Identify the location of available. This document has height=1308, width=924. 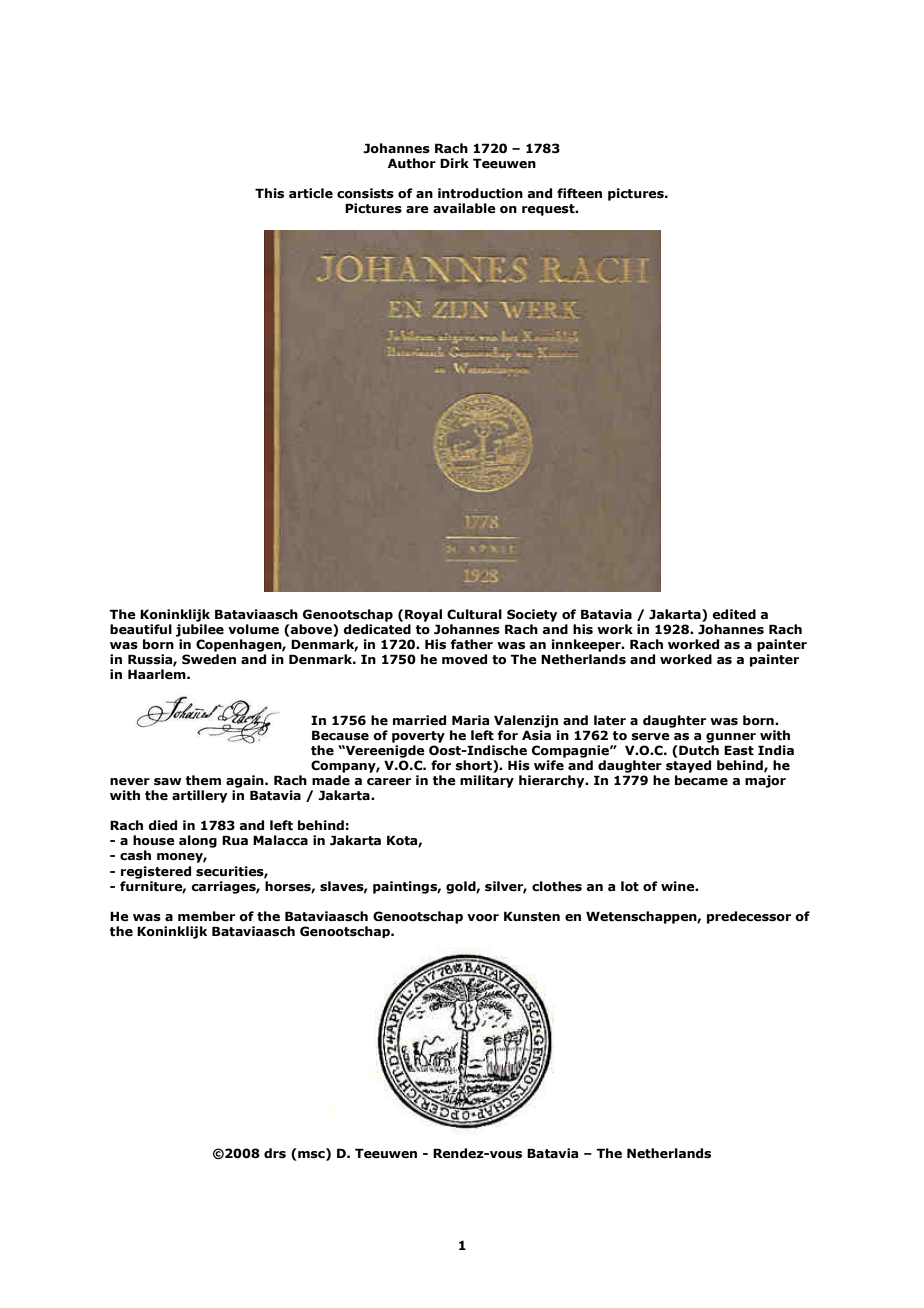
(464, 208).
